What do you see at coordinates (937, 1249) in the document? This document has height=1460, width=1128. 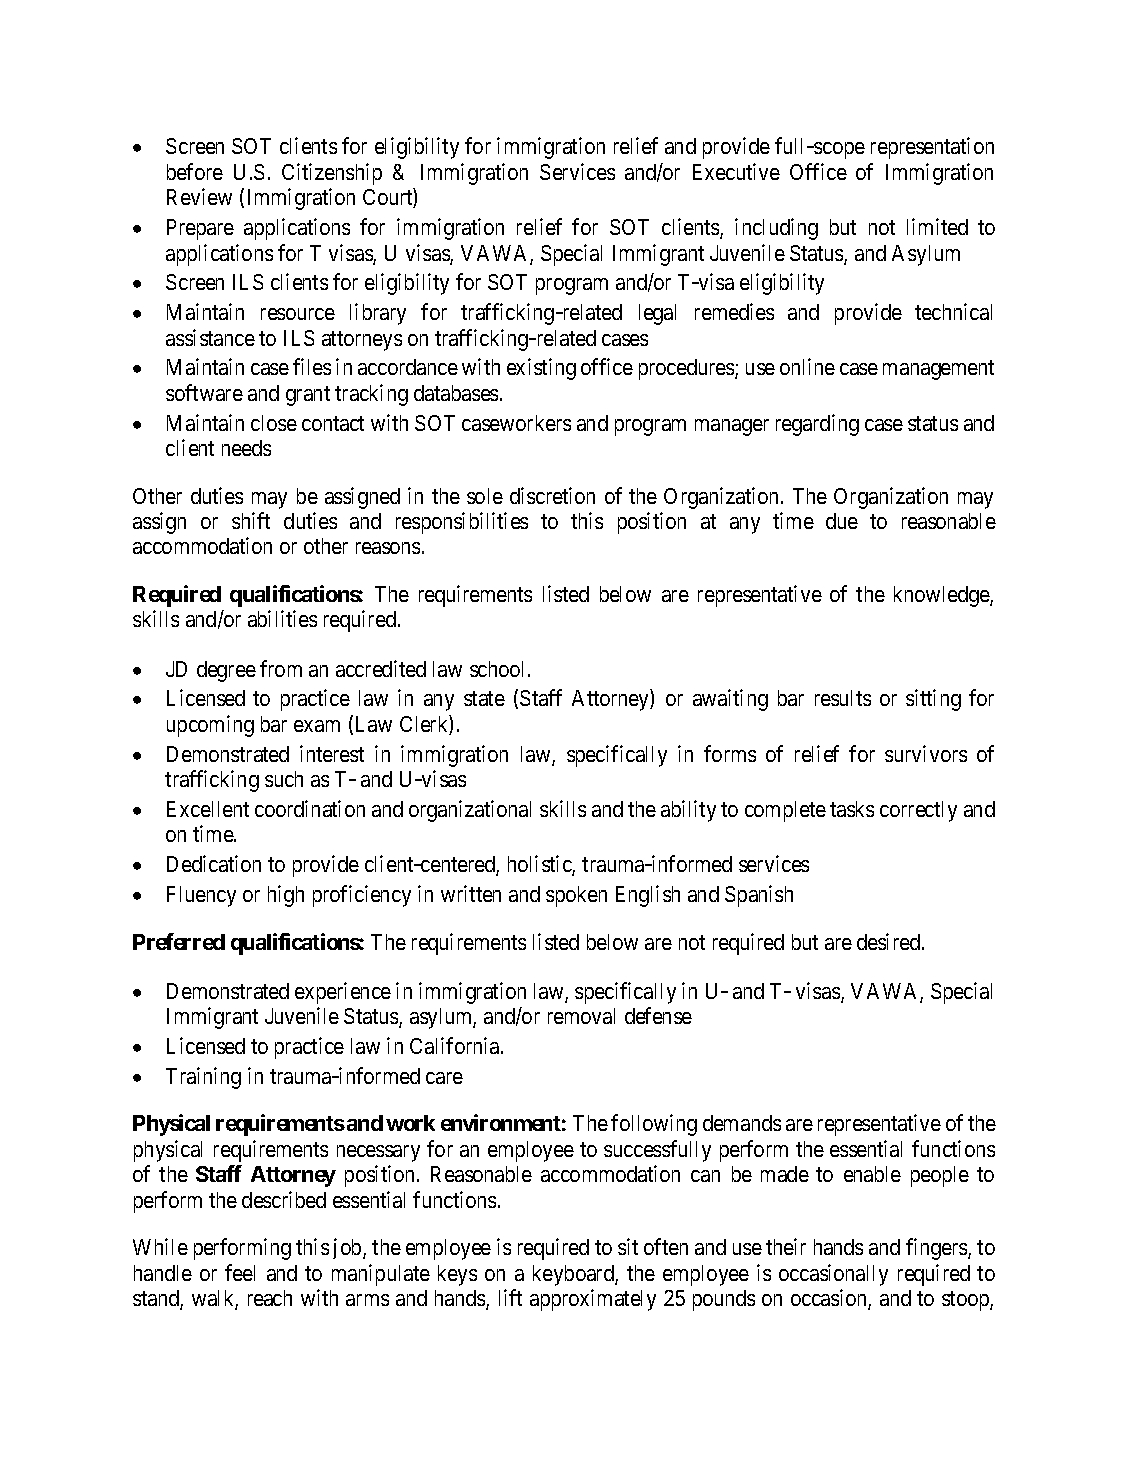 I see `fingers` at bounding box center [937, 1249].
